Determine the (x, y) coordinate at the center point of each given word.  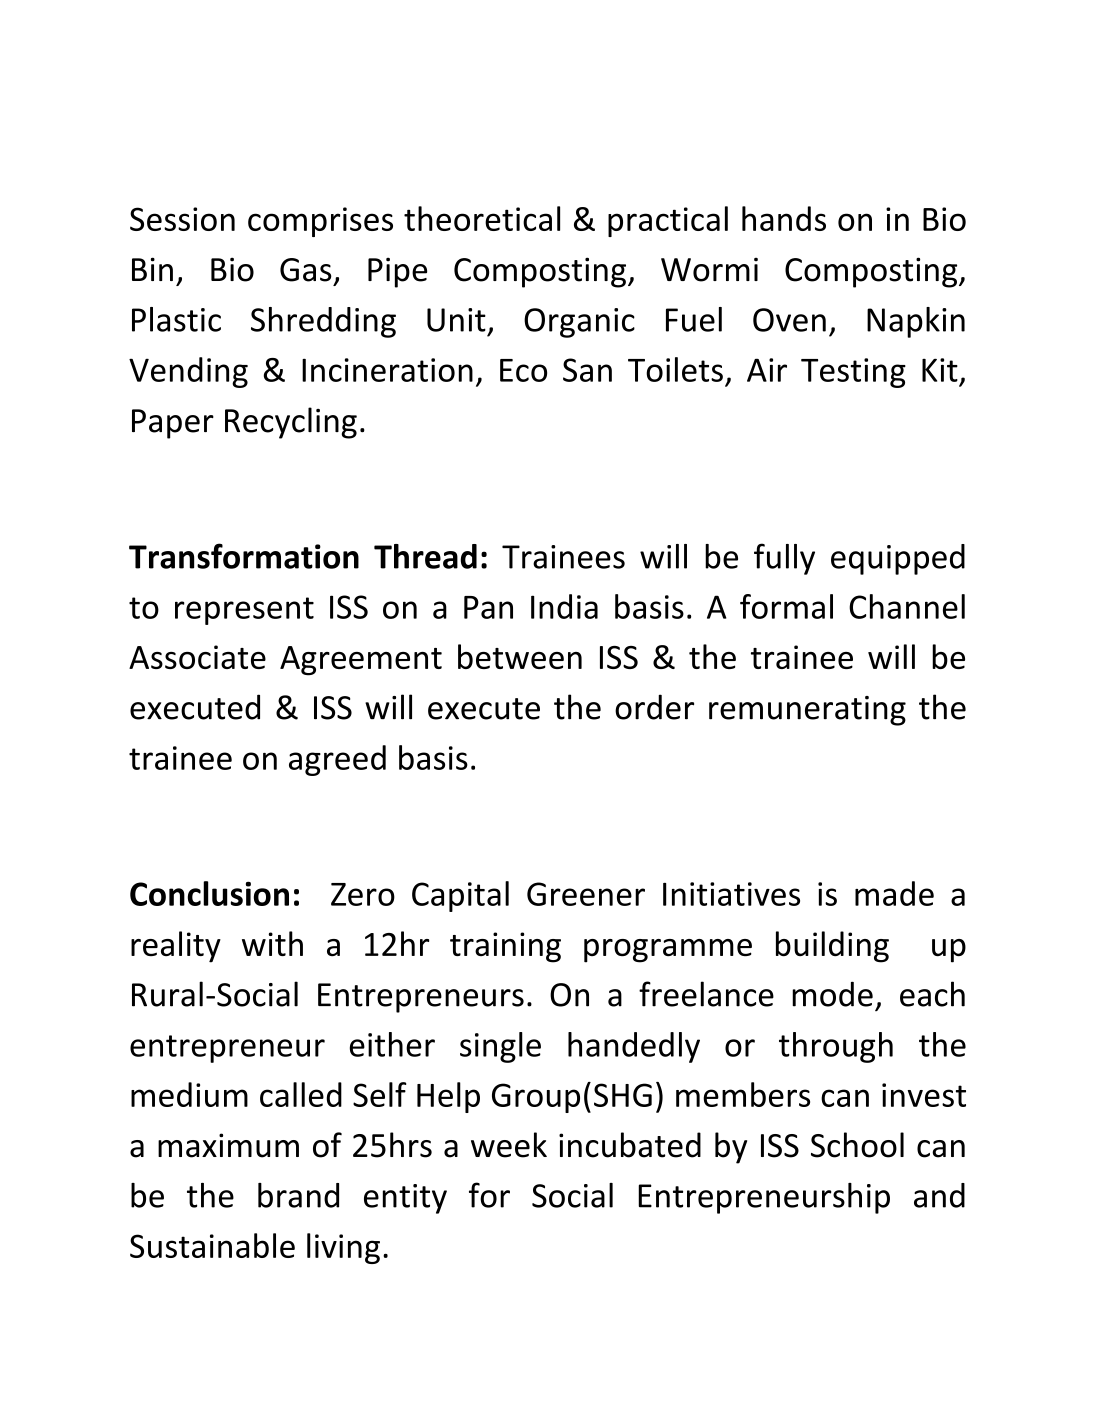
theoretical (482, 218)
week (509, 1145)
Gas (306, 270)
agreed (337, 760)
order (654, 707)
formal (786, 606)
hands (784, 218)
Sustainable (212, 1245)
